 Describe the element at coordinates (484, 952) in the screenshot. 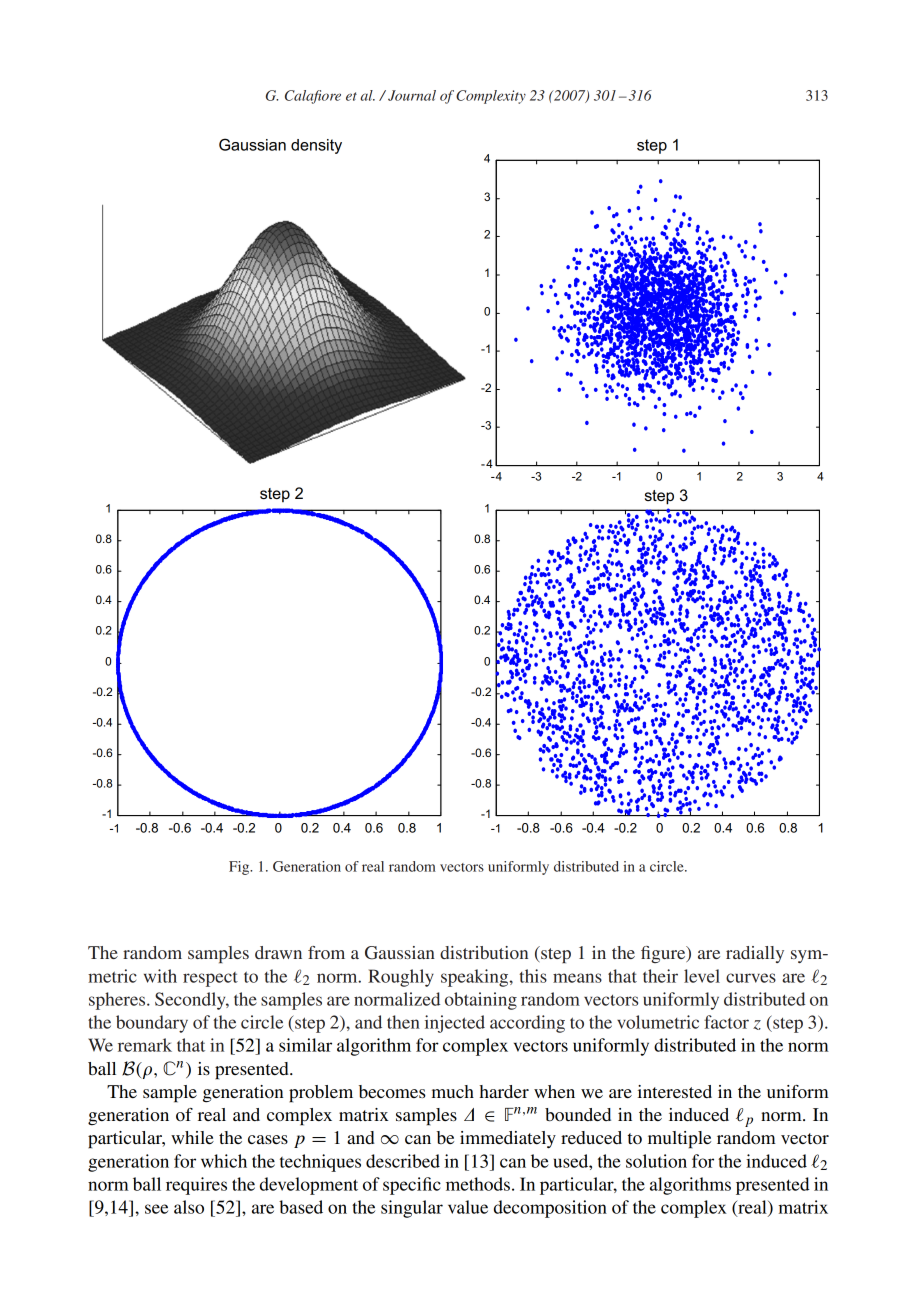

I see `distribution` at that location.
